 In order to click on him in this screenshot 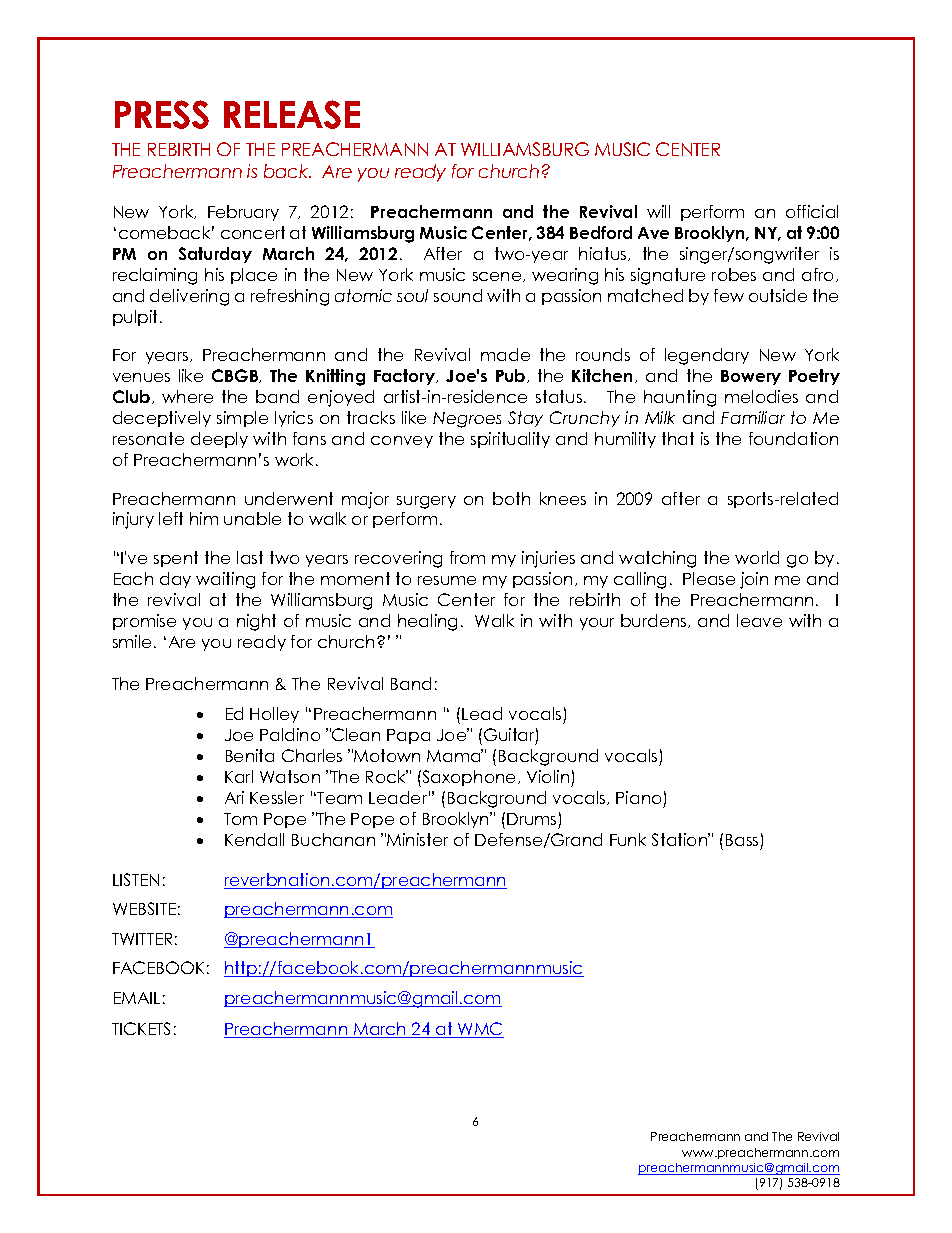, I will do `click(204, 518)`.
